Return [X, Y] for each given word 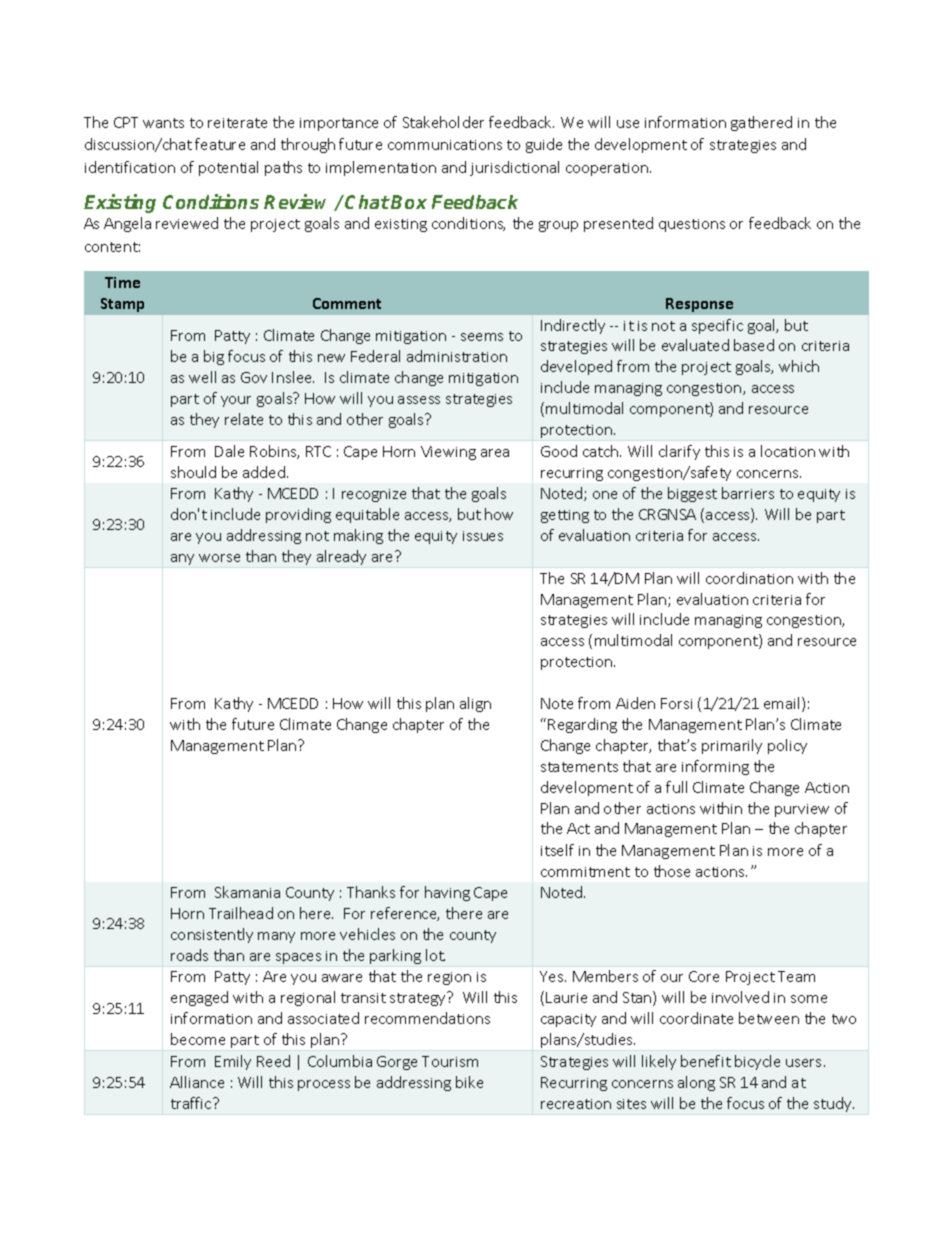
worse [219, 558]
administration [457, 356]
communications [445, 145]
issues [483, 536]
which [799, 366]
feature [220, 144]
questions [692, 225]
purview [802, 810]
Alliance [197, 1082]
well [202, 377]
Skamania [247, 892]
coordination [749, 578]
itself [557, 850]
